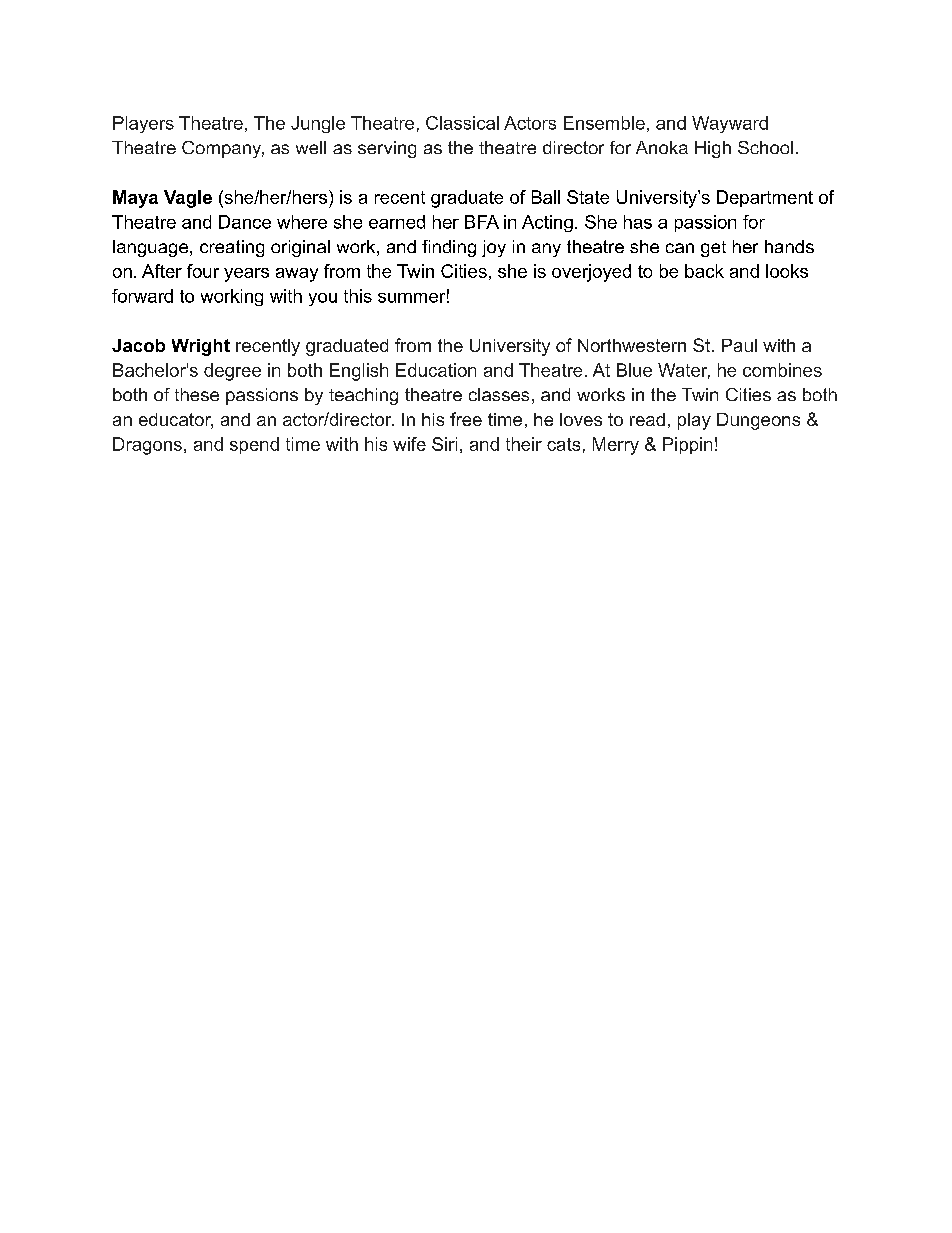  Describe the element at coordinates (245, 222) in the screenshot. I see `Dance` at that location.
